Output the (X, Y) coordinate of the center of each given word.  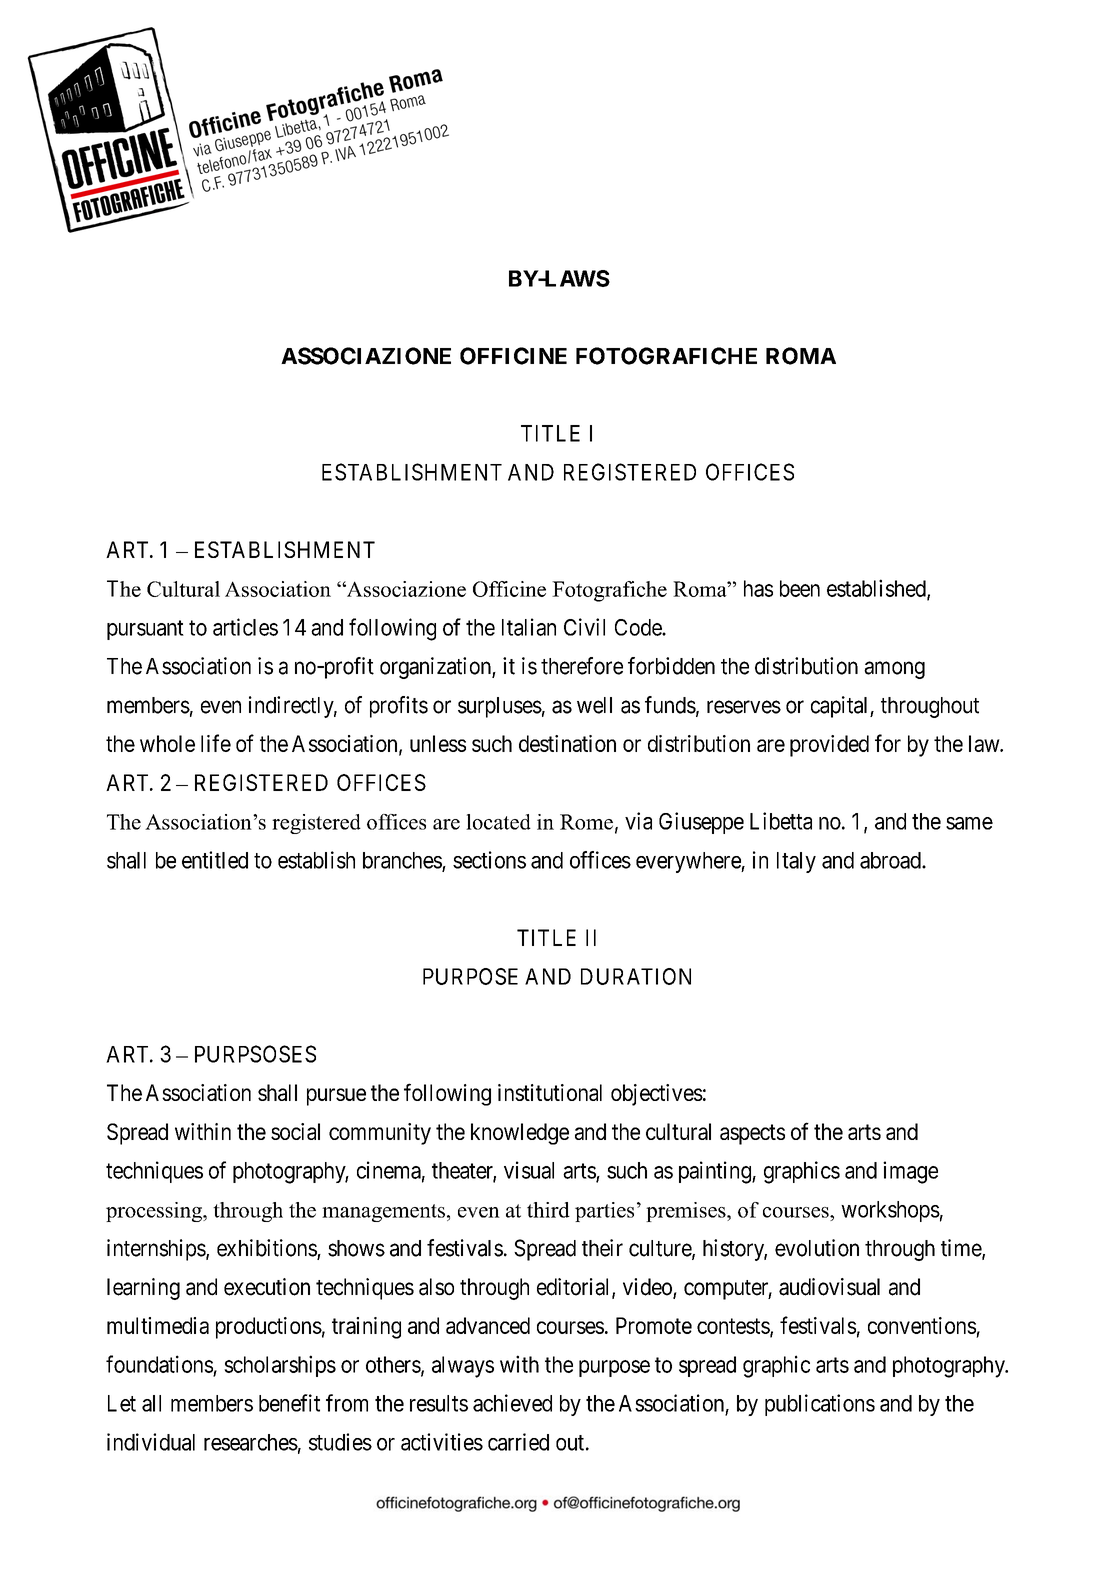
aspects (752, 1134)
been (800, 588)
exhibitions (267, 1249)
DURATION (636, 976)
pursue (336, 1097)
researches (251, 1442)
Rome (586, 822)
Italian (529, 627)
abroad (891, 860)
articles (245, 627)
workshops (890, 1211)
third (548, 1210)
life (216, 743)
